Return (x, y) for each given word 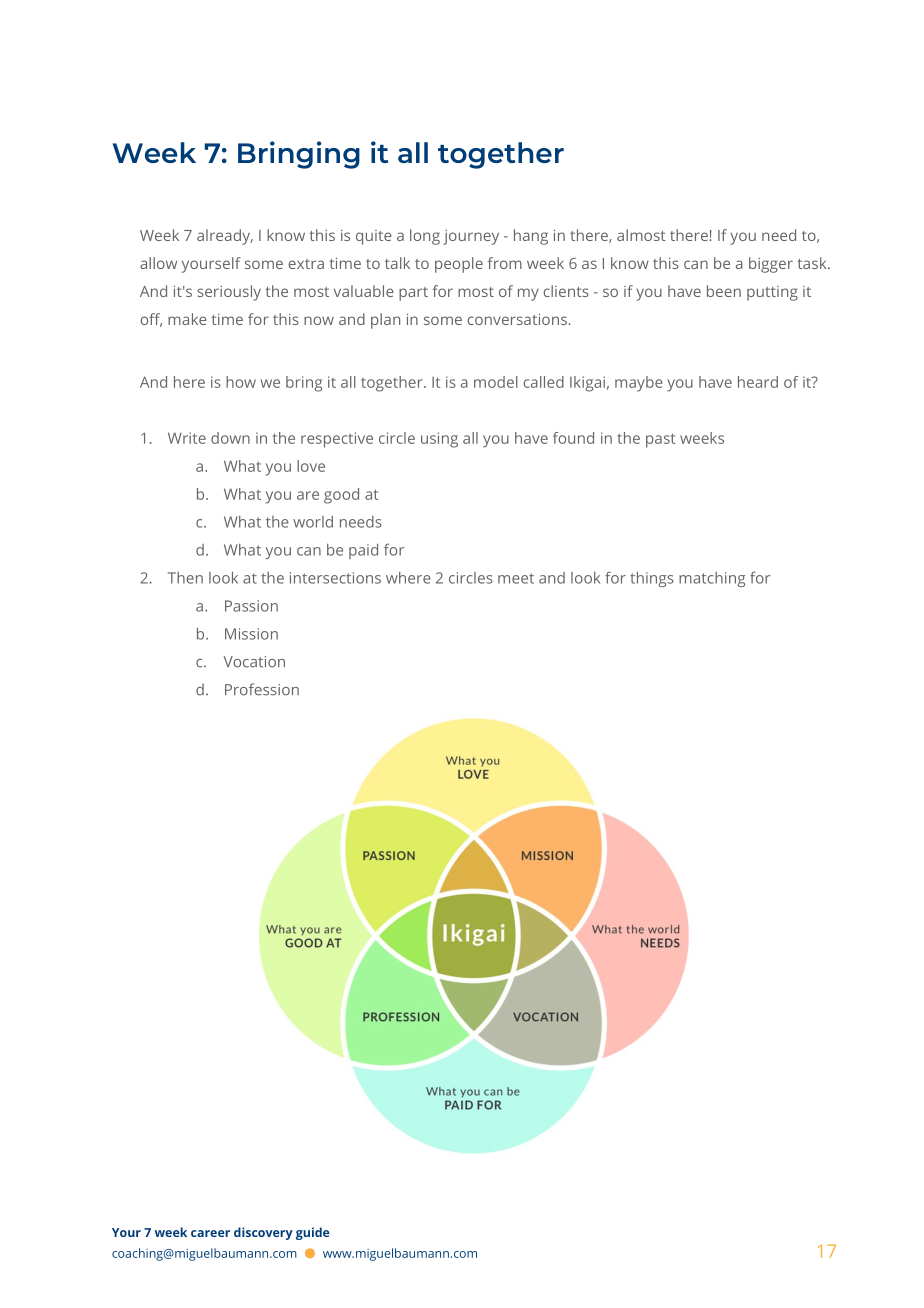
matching (712, 579)
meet (516, 578)
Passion (251, 606)
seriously (229, 293)
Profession (262, 689)
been (724, 291)
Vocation (254, 662)
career (210, 1233)
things (652, 579)
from (504, 263)
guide (313, 1233)
